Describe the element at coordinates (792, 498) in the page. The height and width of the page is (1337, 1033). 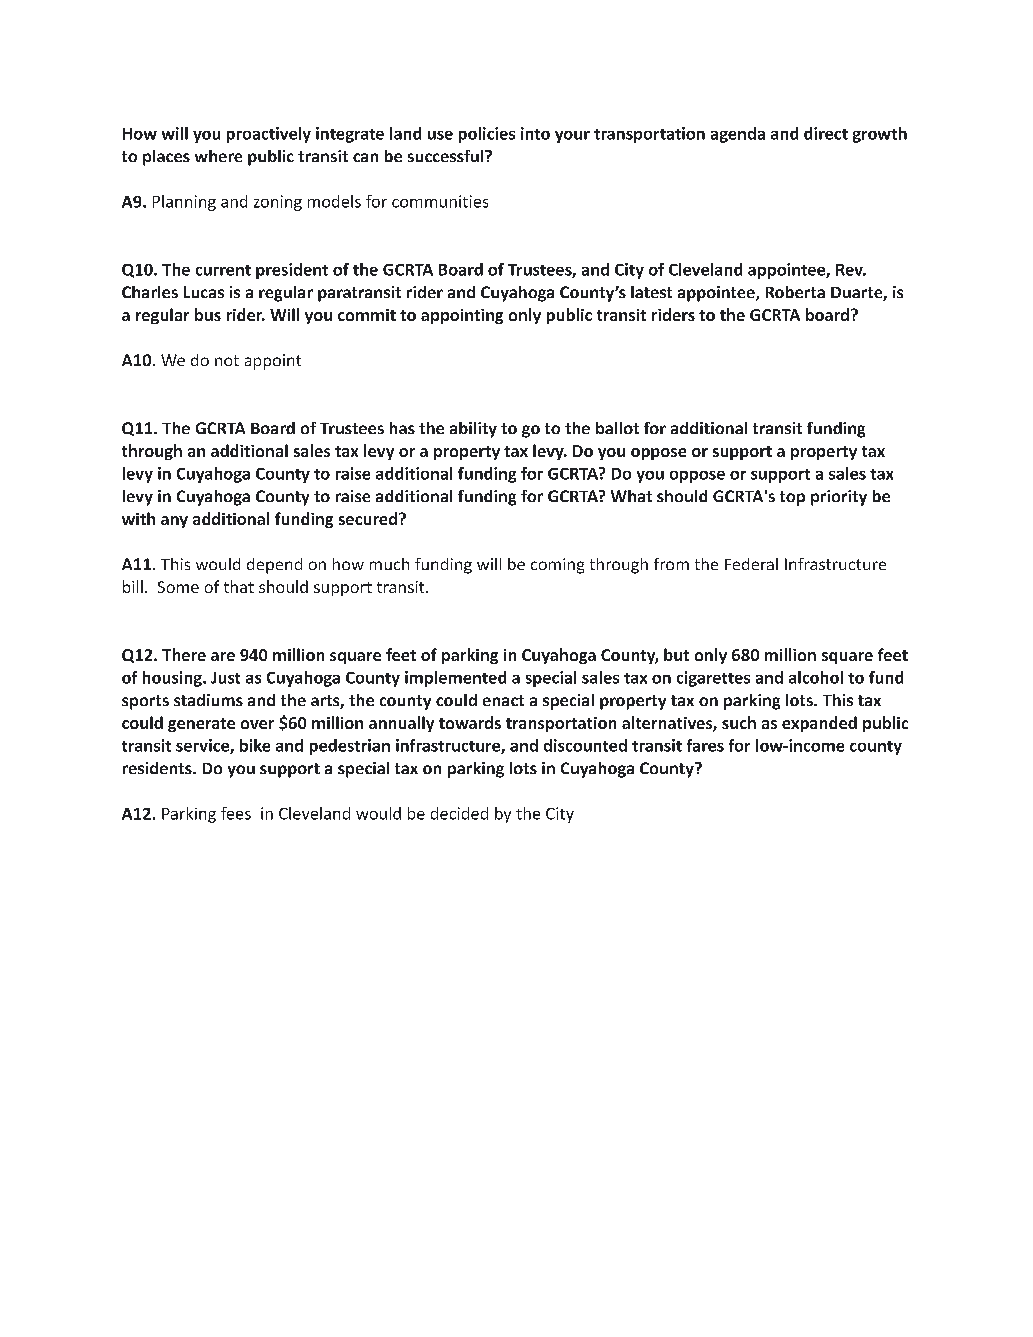
I see `top` at that location.
